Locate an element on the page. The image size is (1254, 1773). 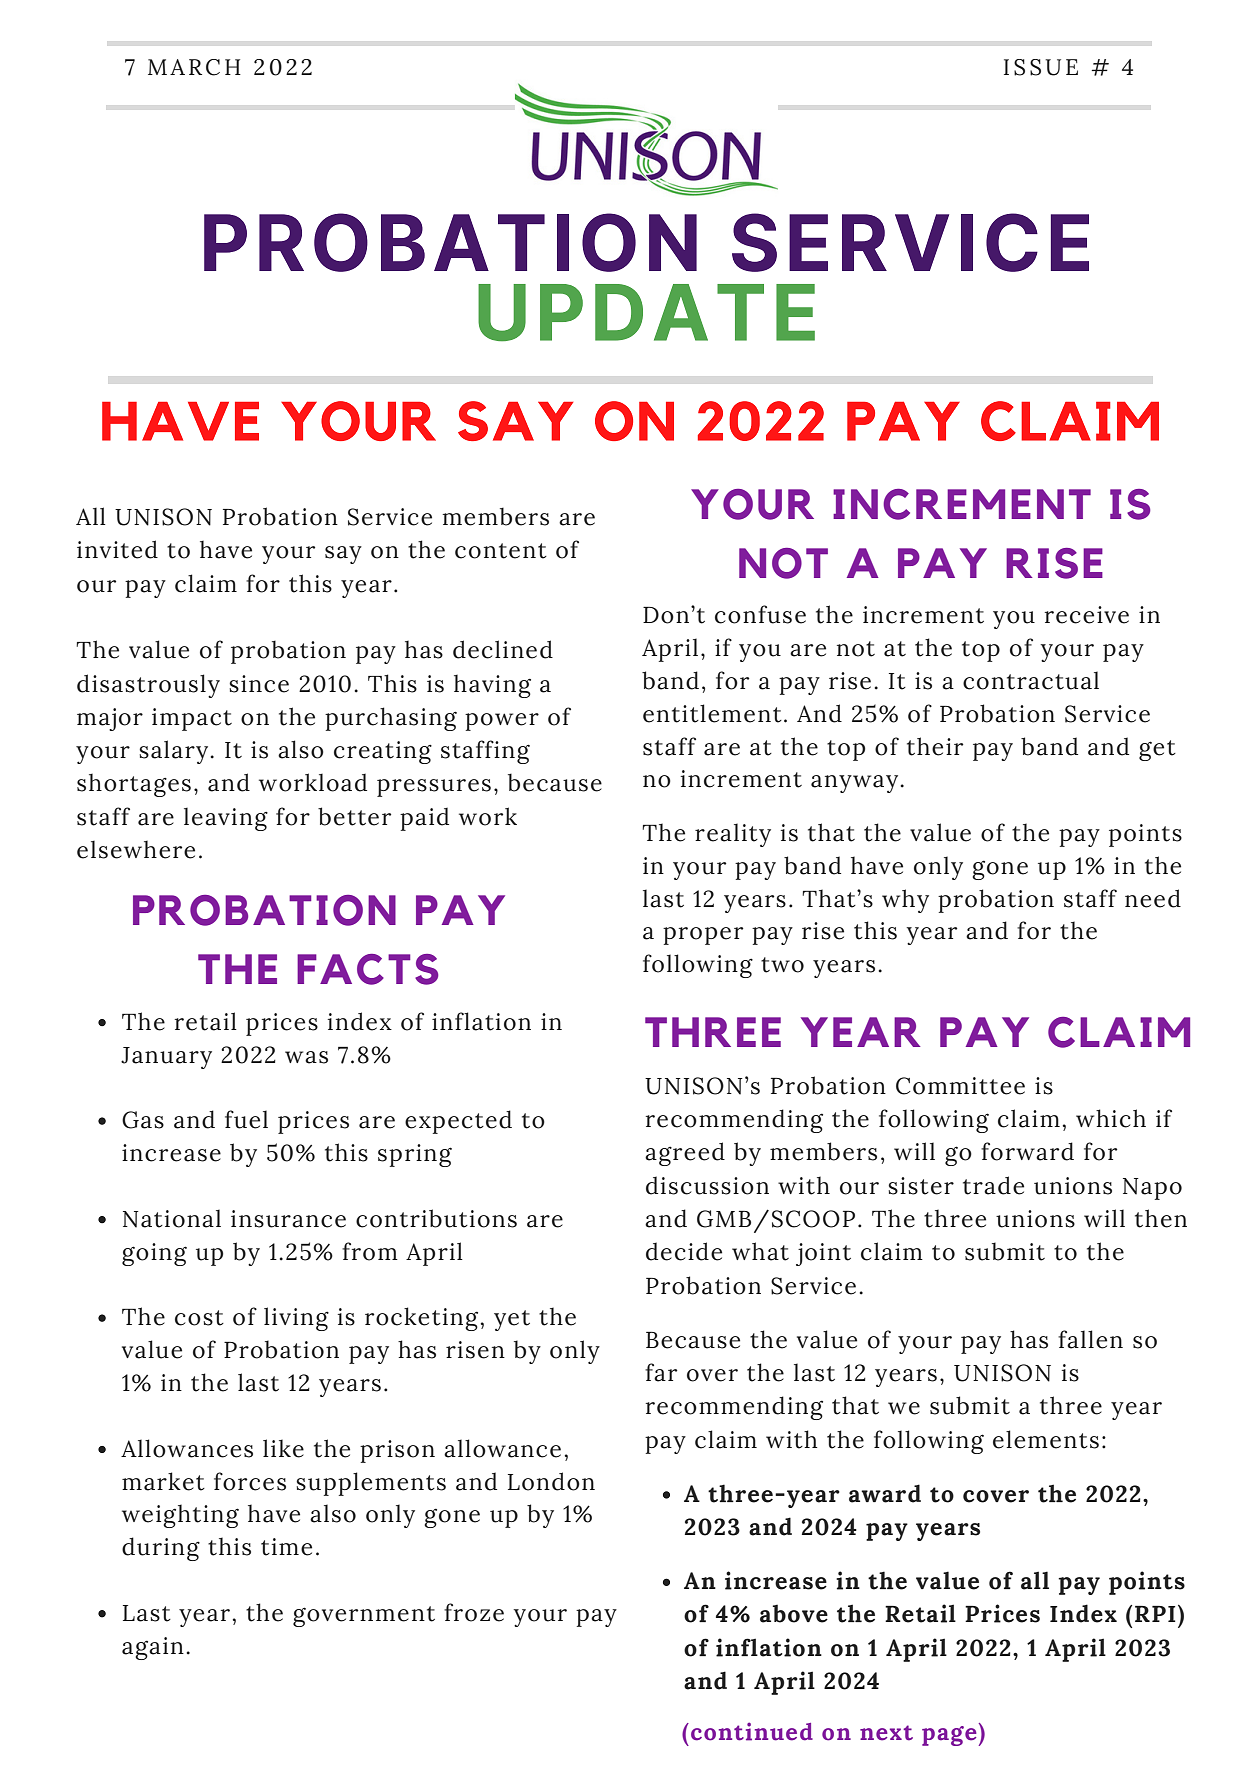
ISSUE is located at coordinates (1041, 67).
